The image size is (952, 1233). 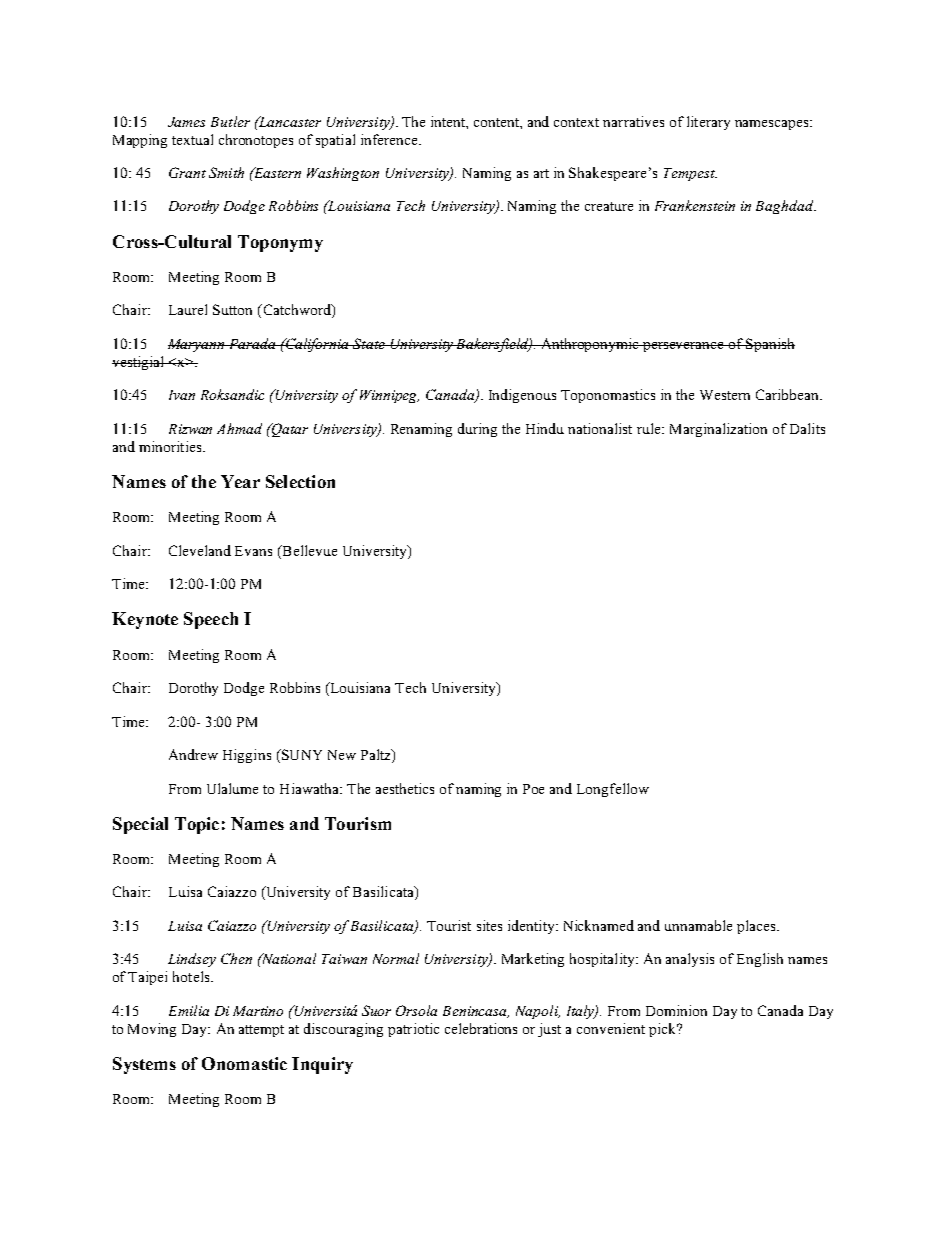 I want to click on Dominion, so click(x=676, y=1010).
